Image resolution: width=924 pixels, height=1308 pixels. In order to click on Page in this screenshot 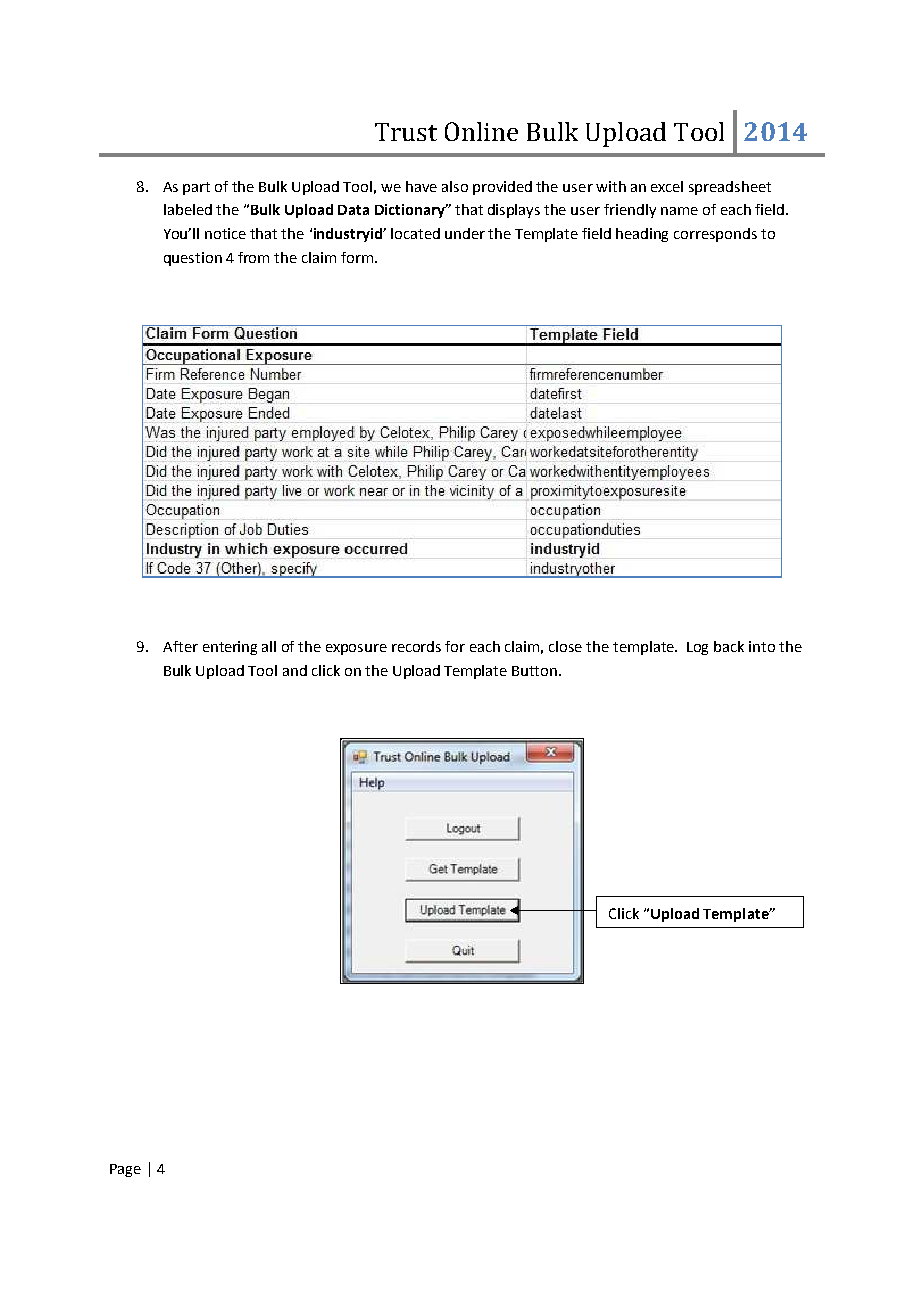, I will do `click(125, 1170)`.
